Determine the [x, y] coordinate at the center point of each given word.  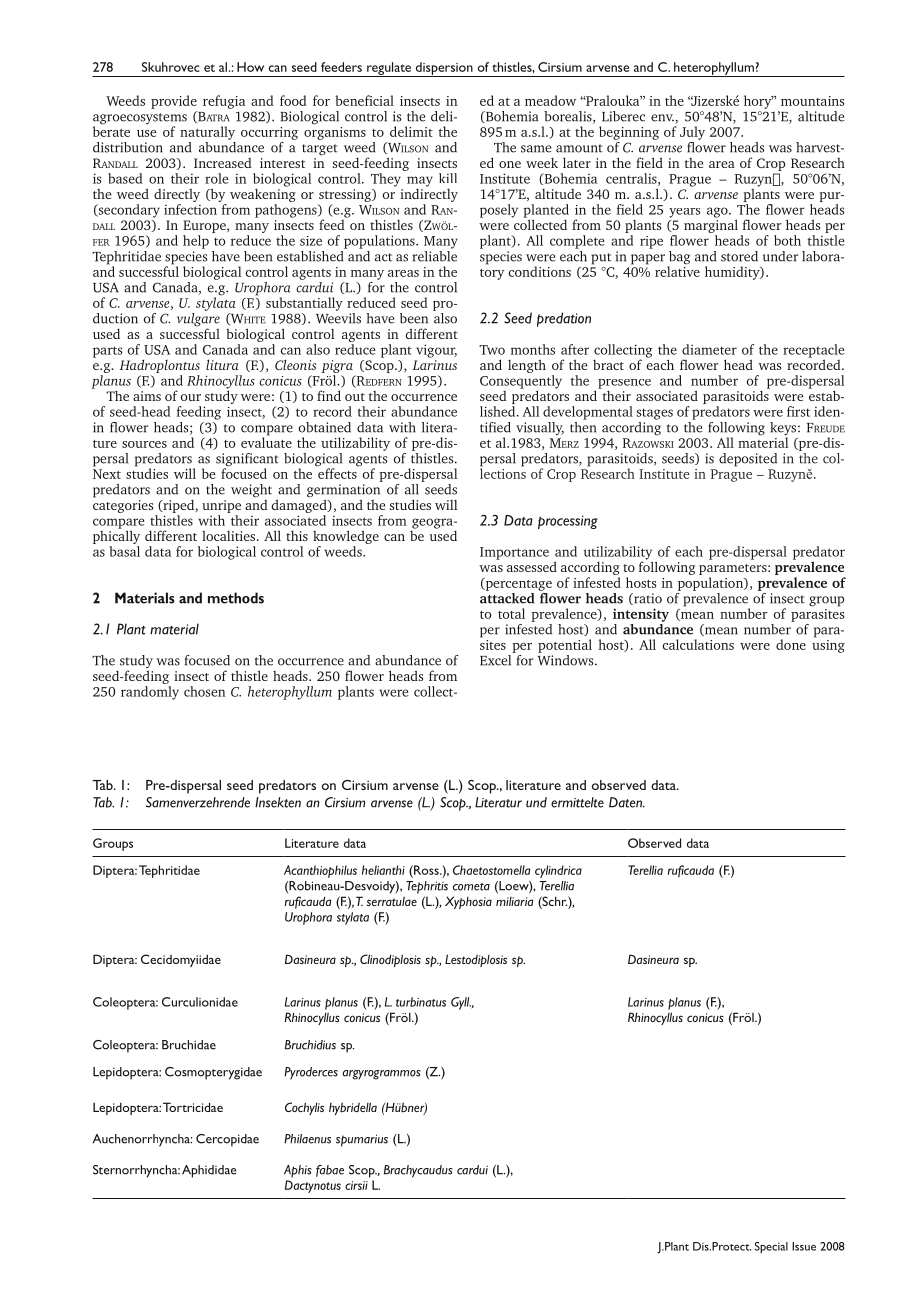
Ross [426, 870]
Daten [626, 802]
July [692, 133]
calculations [698, 644]
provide [174, 102]
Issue [804, 1246]
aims [147, 396]
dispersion [444, 69]
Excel [497, 659]
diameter [709, 349]
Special [771, 1248]
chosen [205, 691]
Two [492, 350]
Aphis [298, 1171]
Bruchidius [310, 1045]
